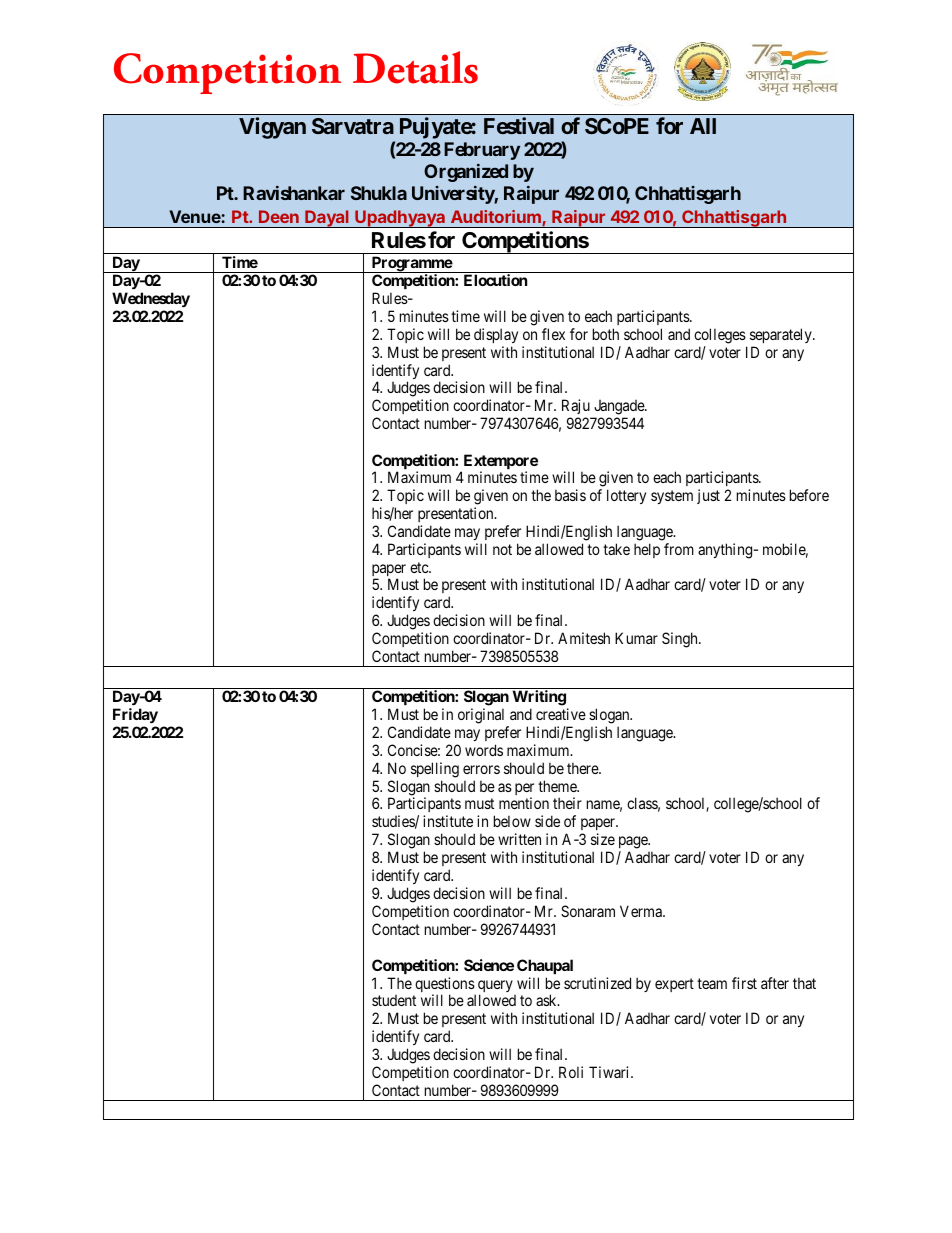 The width and height of the page is (952, 1233). I want to click on Festival, so click(519, 125).
